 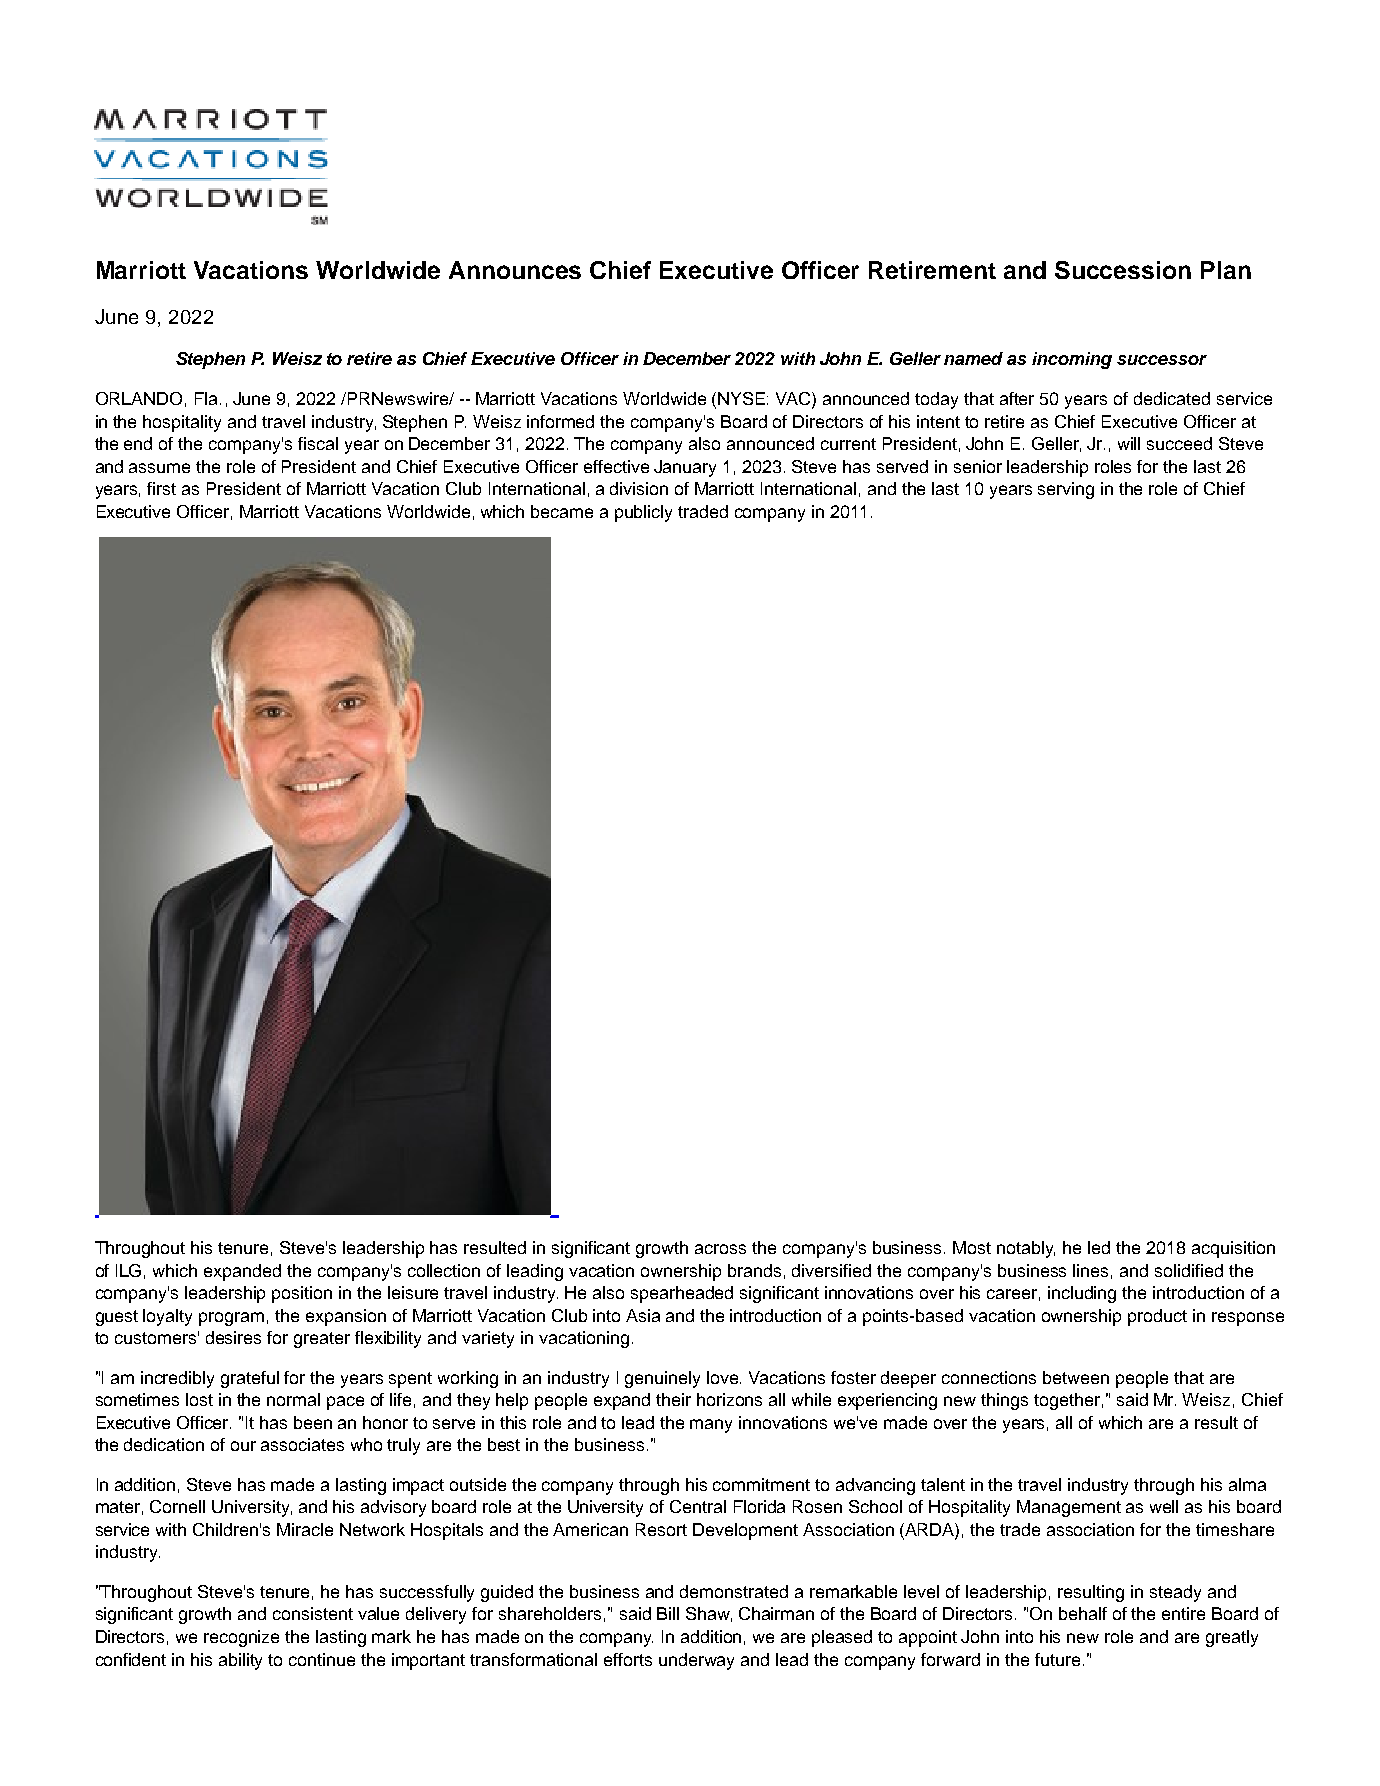 What do you see at coordinates (1123, 270) in the screenshot?
I see `Succession` at bounding box center [1123, 270].
